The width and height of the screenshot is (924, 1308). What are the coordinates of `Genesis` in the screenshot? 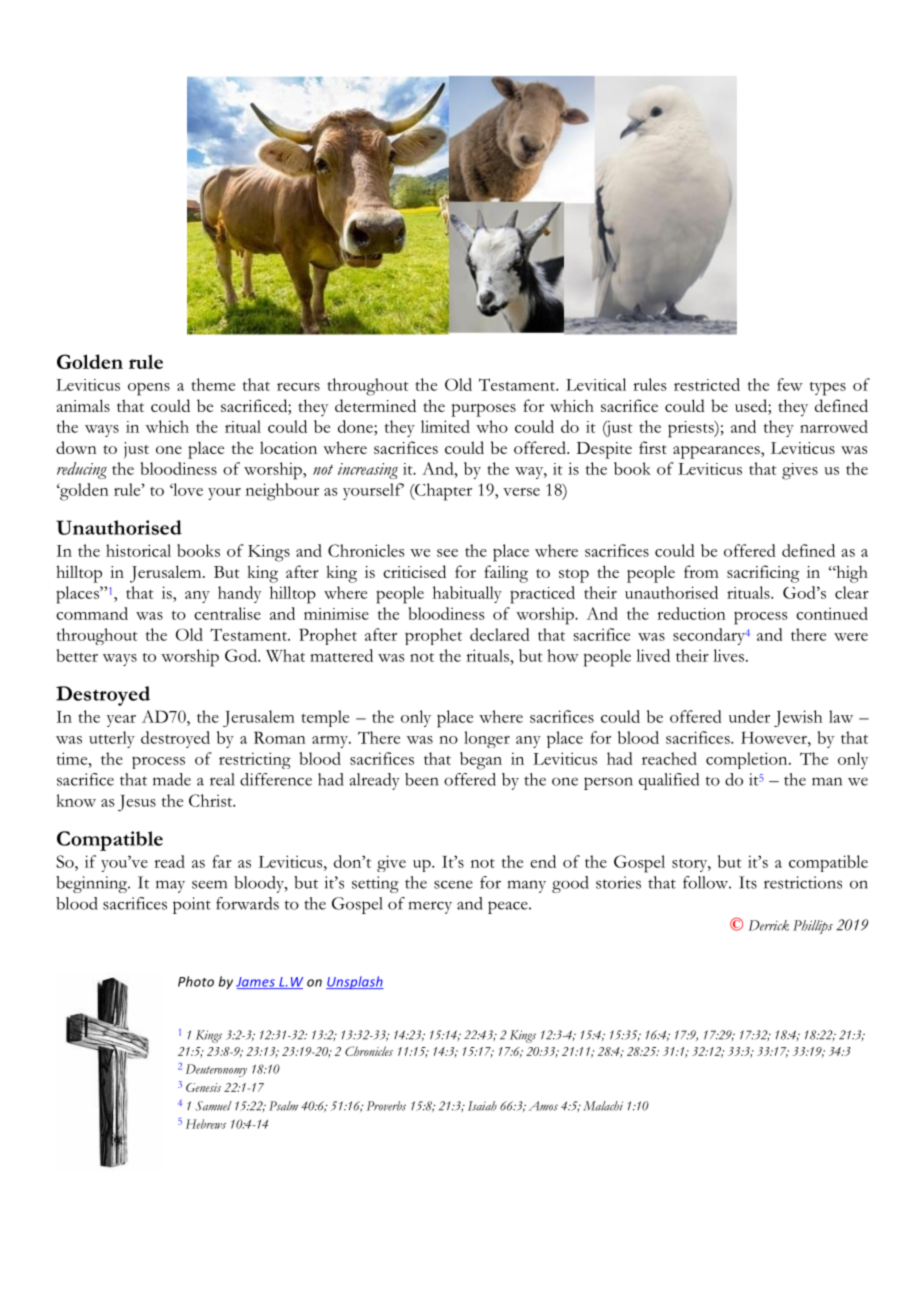 It's located at (203, 1087).
